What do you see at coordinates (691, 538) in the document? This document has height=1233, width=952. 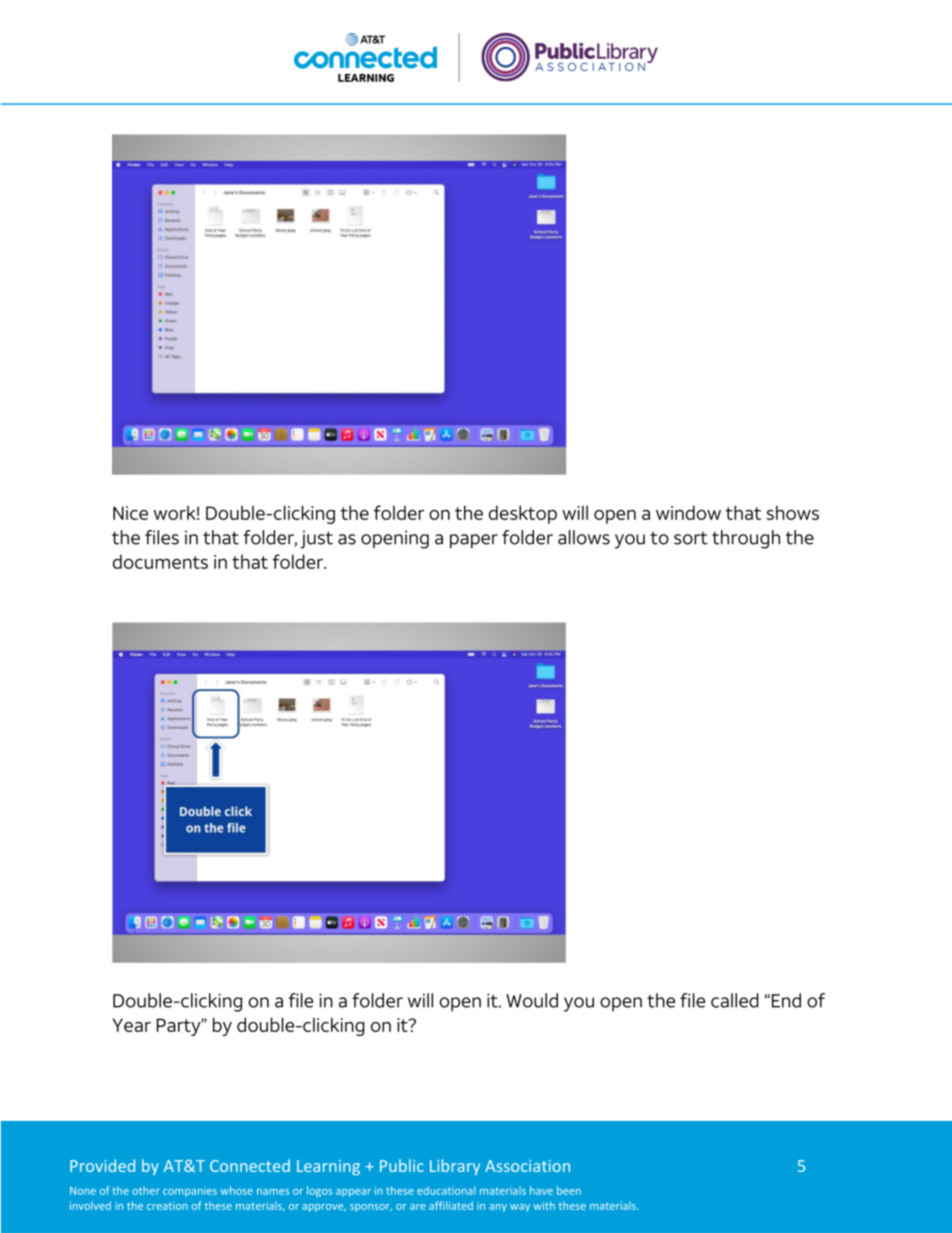 I see `sort` at bounding box center [691, 538].
